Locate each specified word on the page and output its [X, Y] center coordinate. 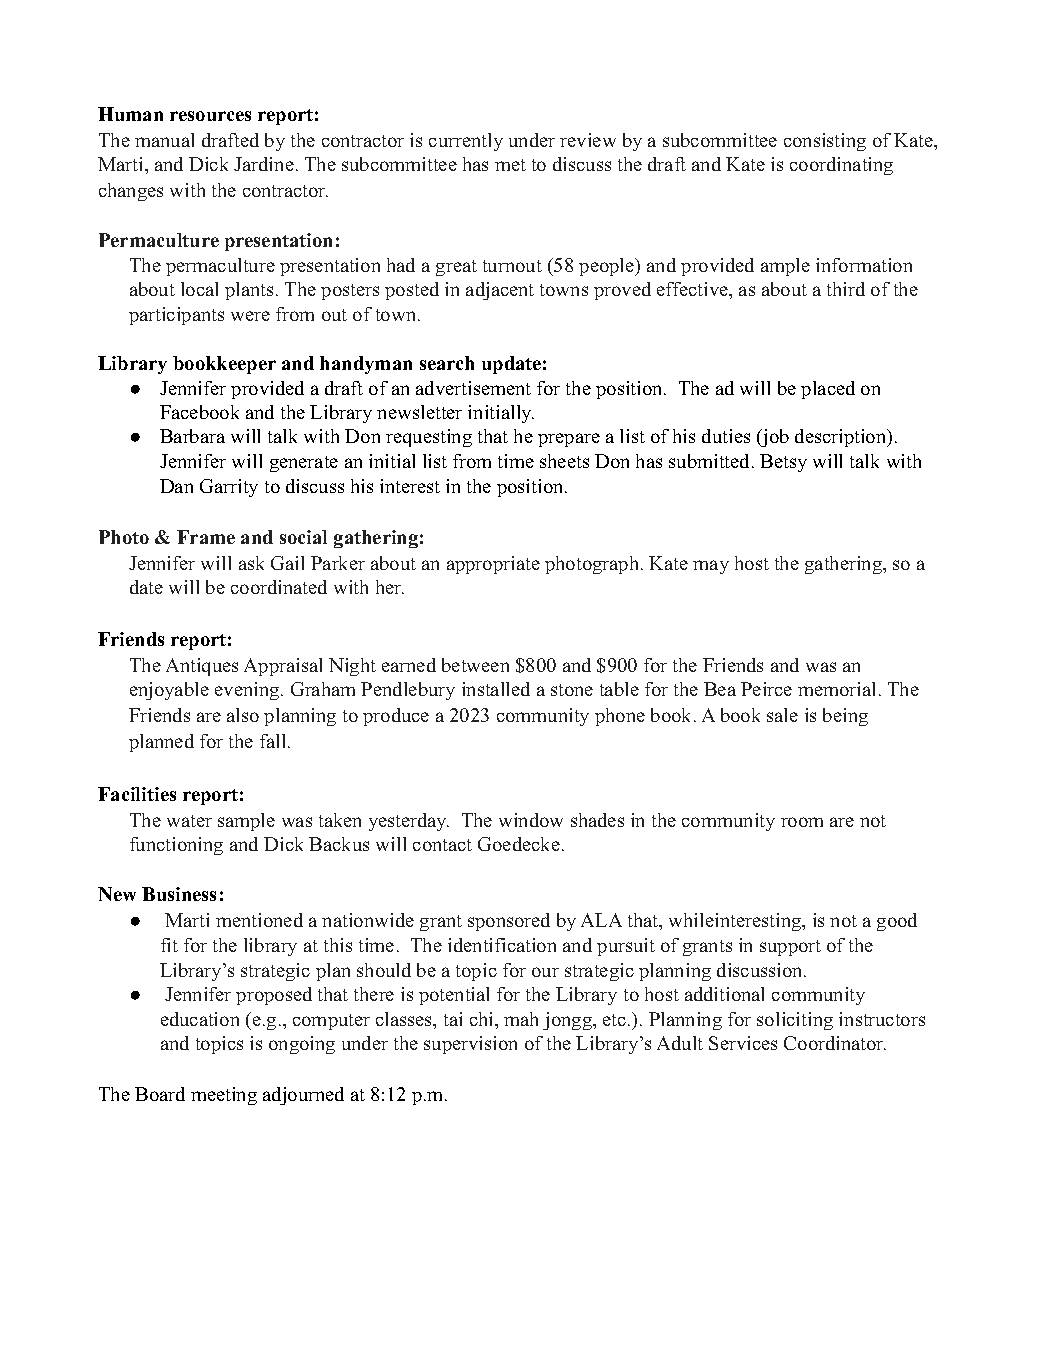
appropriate [493, 565]
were [250, 316]
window [531, 820]
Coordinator [835, 1043]
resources [210, 116]
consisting [825, 142]
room [802, 822]
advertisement [473, 388]
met [510, 165]
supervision [470, 1045]
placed [828, 390]
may [711, 567]
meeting [224, 1096]
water [189, 821]
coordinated [279, 587]
